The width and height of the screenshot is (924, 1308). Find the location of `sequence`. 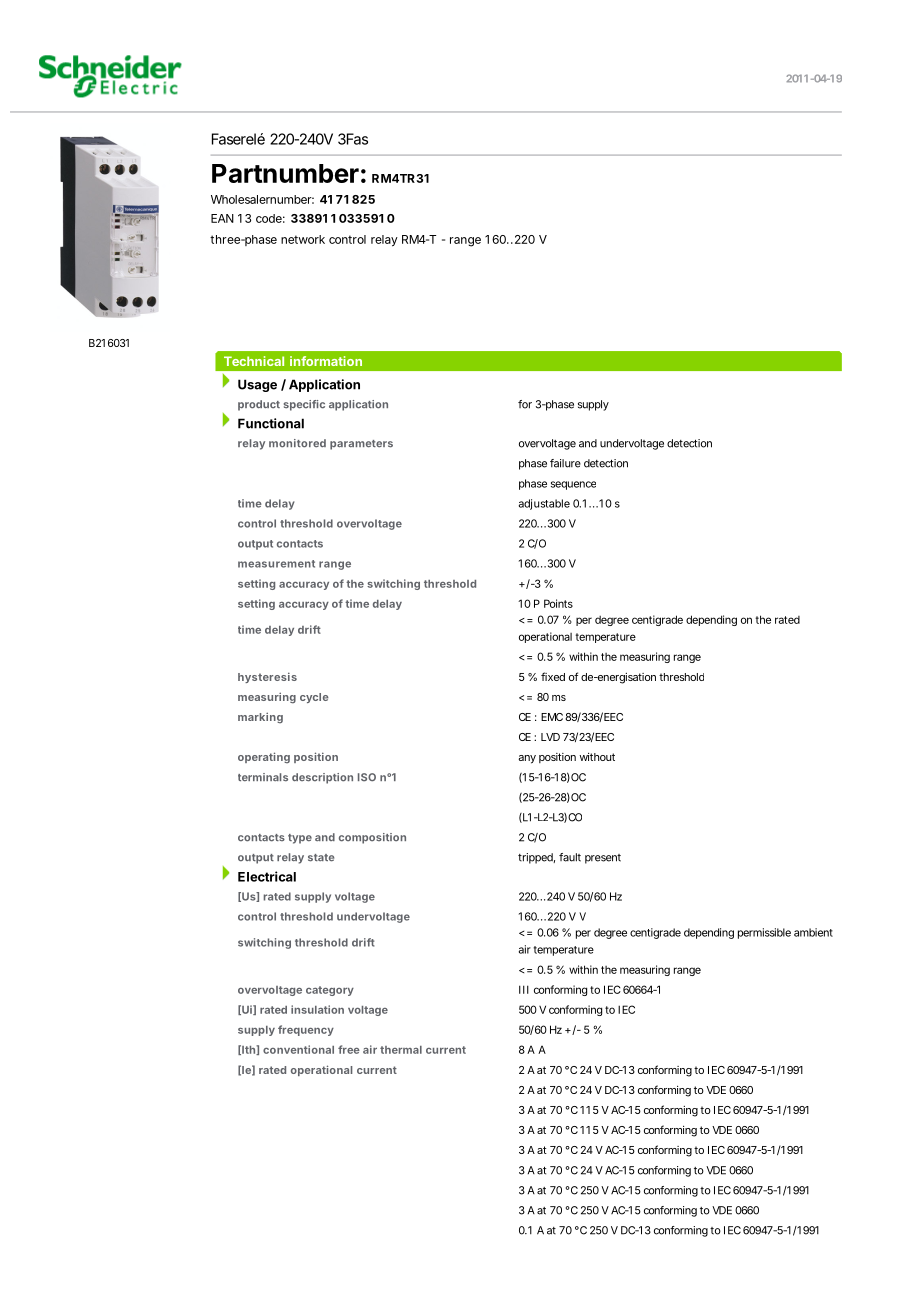

sequence is located at coordinates (573, 485).
